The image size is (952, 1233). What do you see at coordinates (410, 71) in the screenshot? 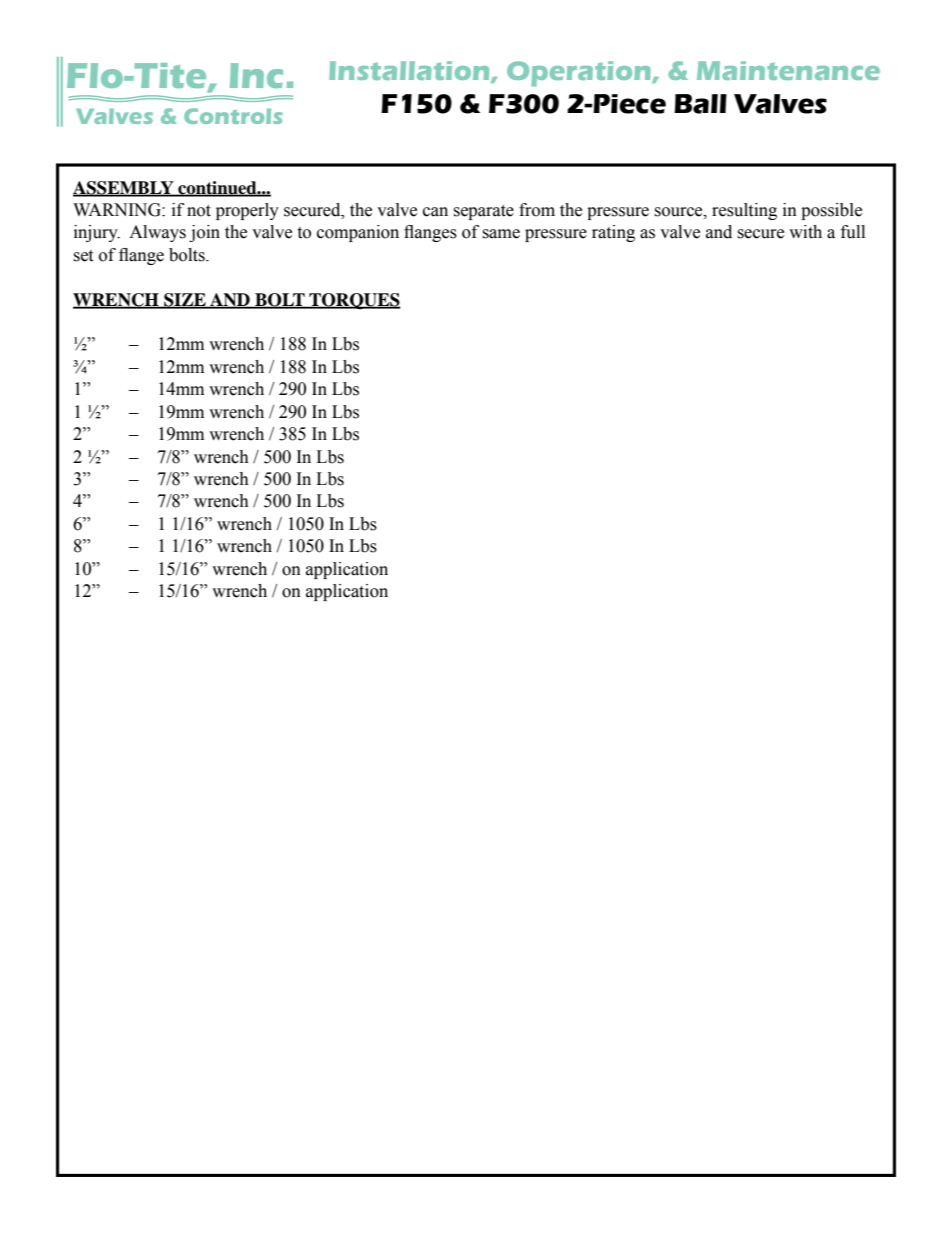
I see `Installation` at bounding box center [410, 71].
